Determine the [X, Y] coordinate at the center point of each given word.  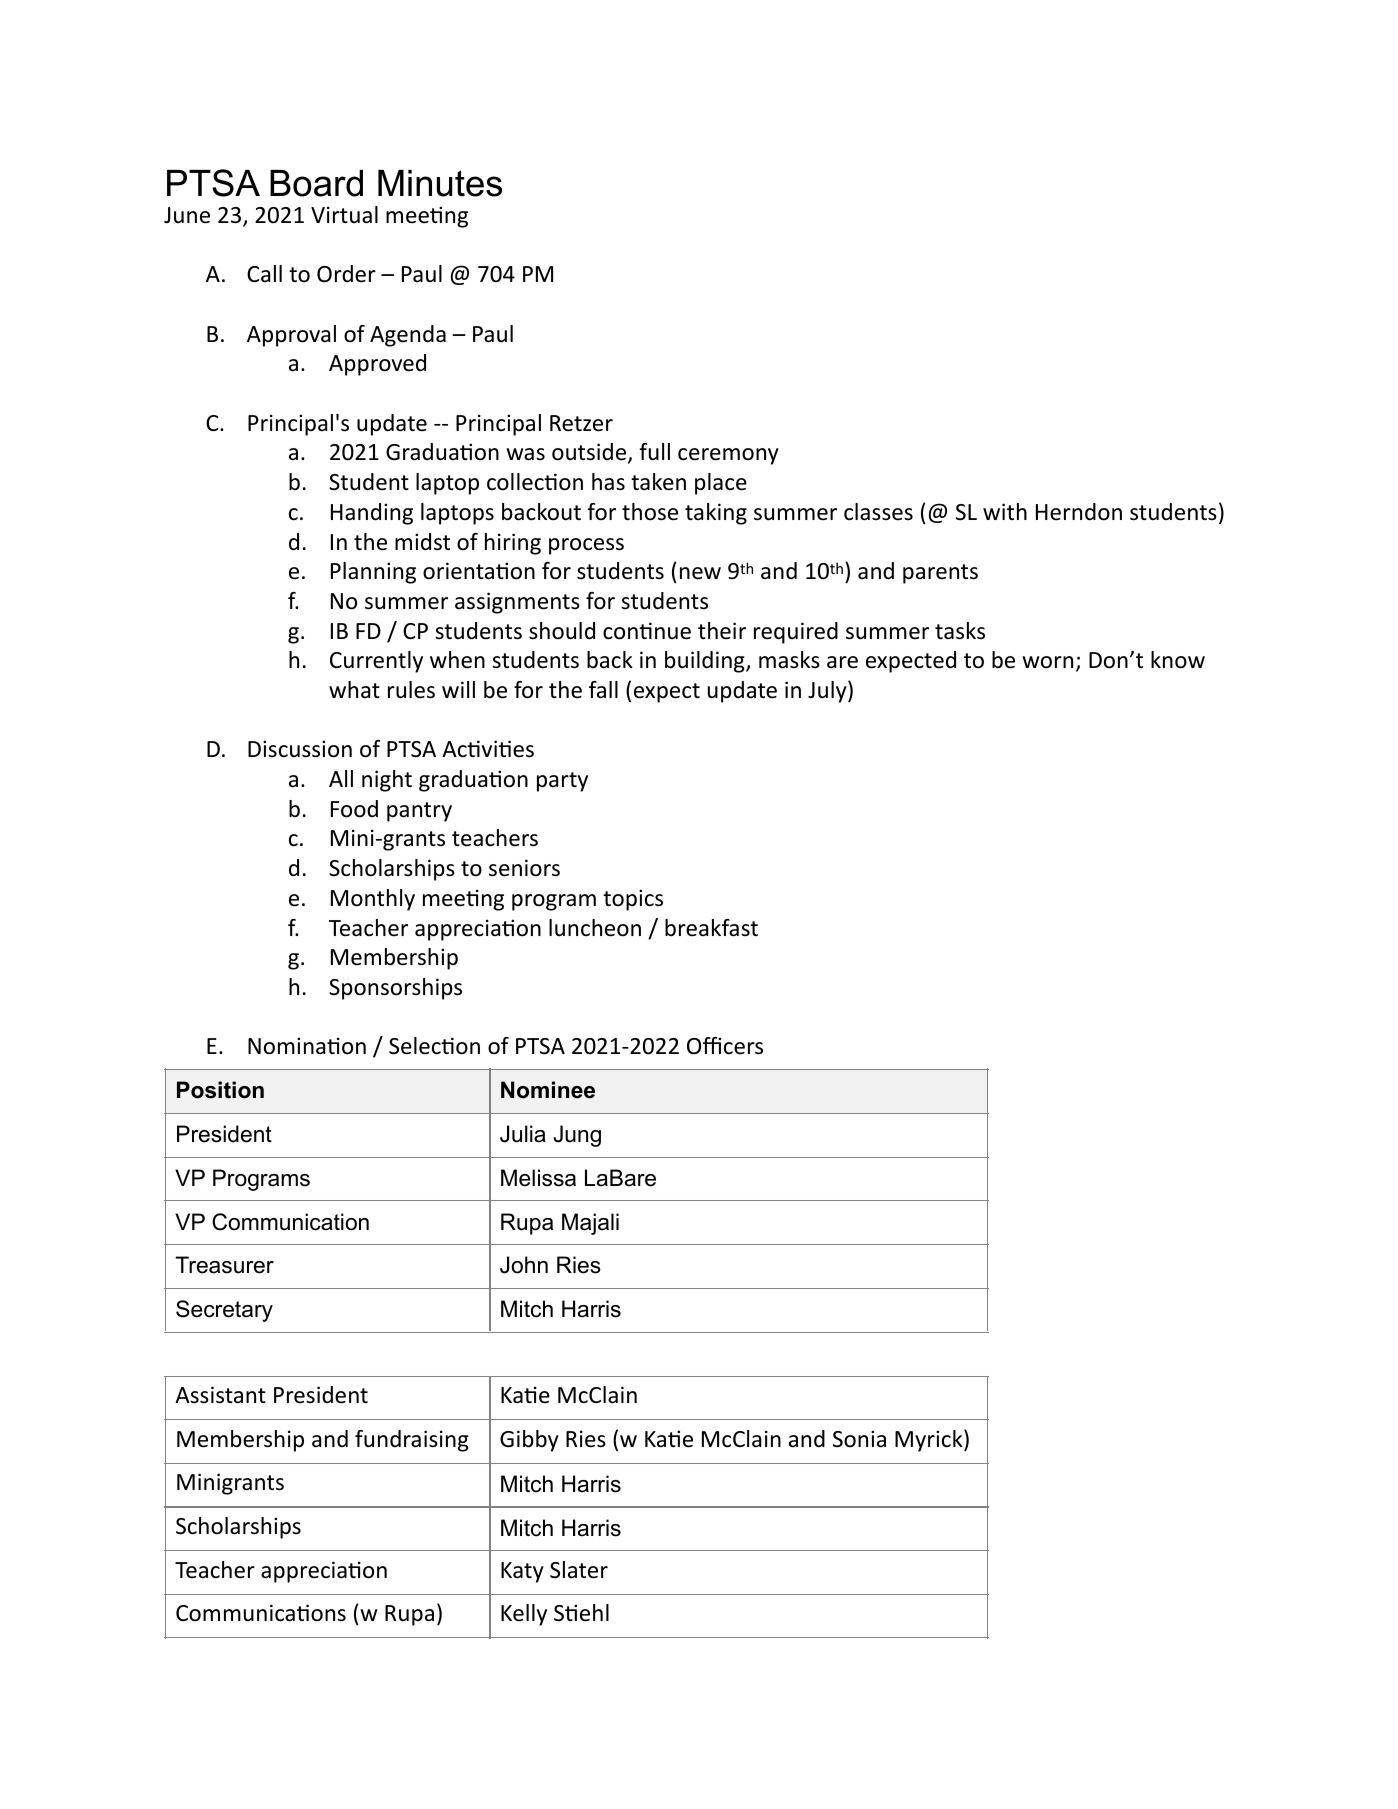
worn [1047, 662]
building [706, 662]
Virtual [344, 215]
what [354, 689]
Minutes [440, 183]
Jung [577, 1136]
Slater [579, 1570]
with [1005, 511]
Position [220, 1090]
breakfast [711, 928]
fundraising [412, 1441]
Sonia [859, 1439]
